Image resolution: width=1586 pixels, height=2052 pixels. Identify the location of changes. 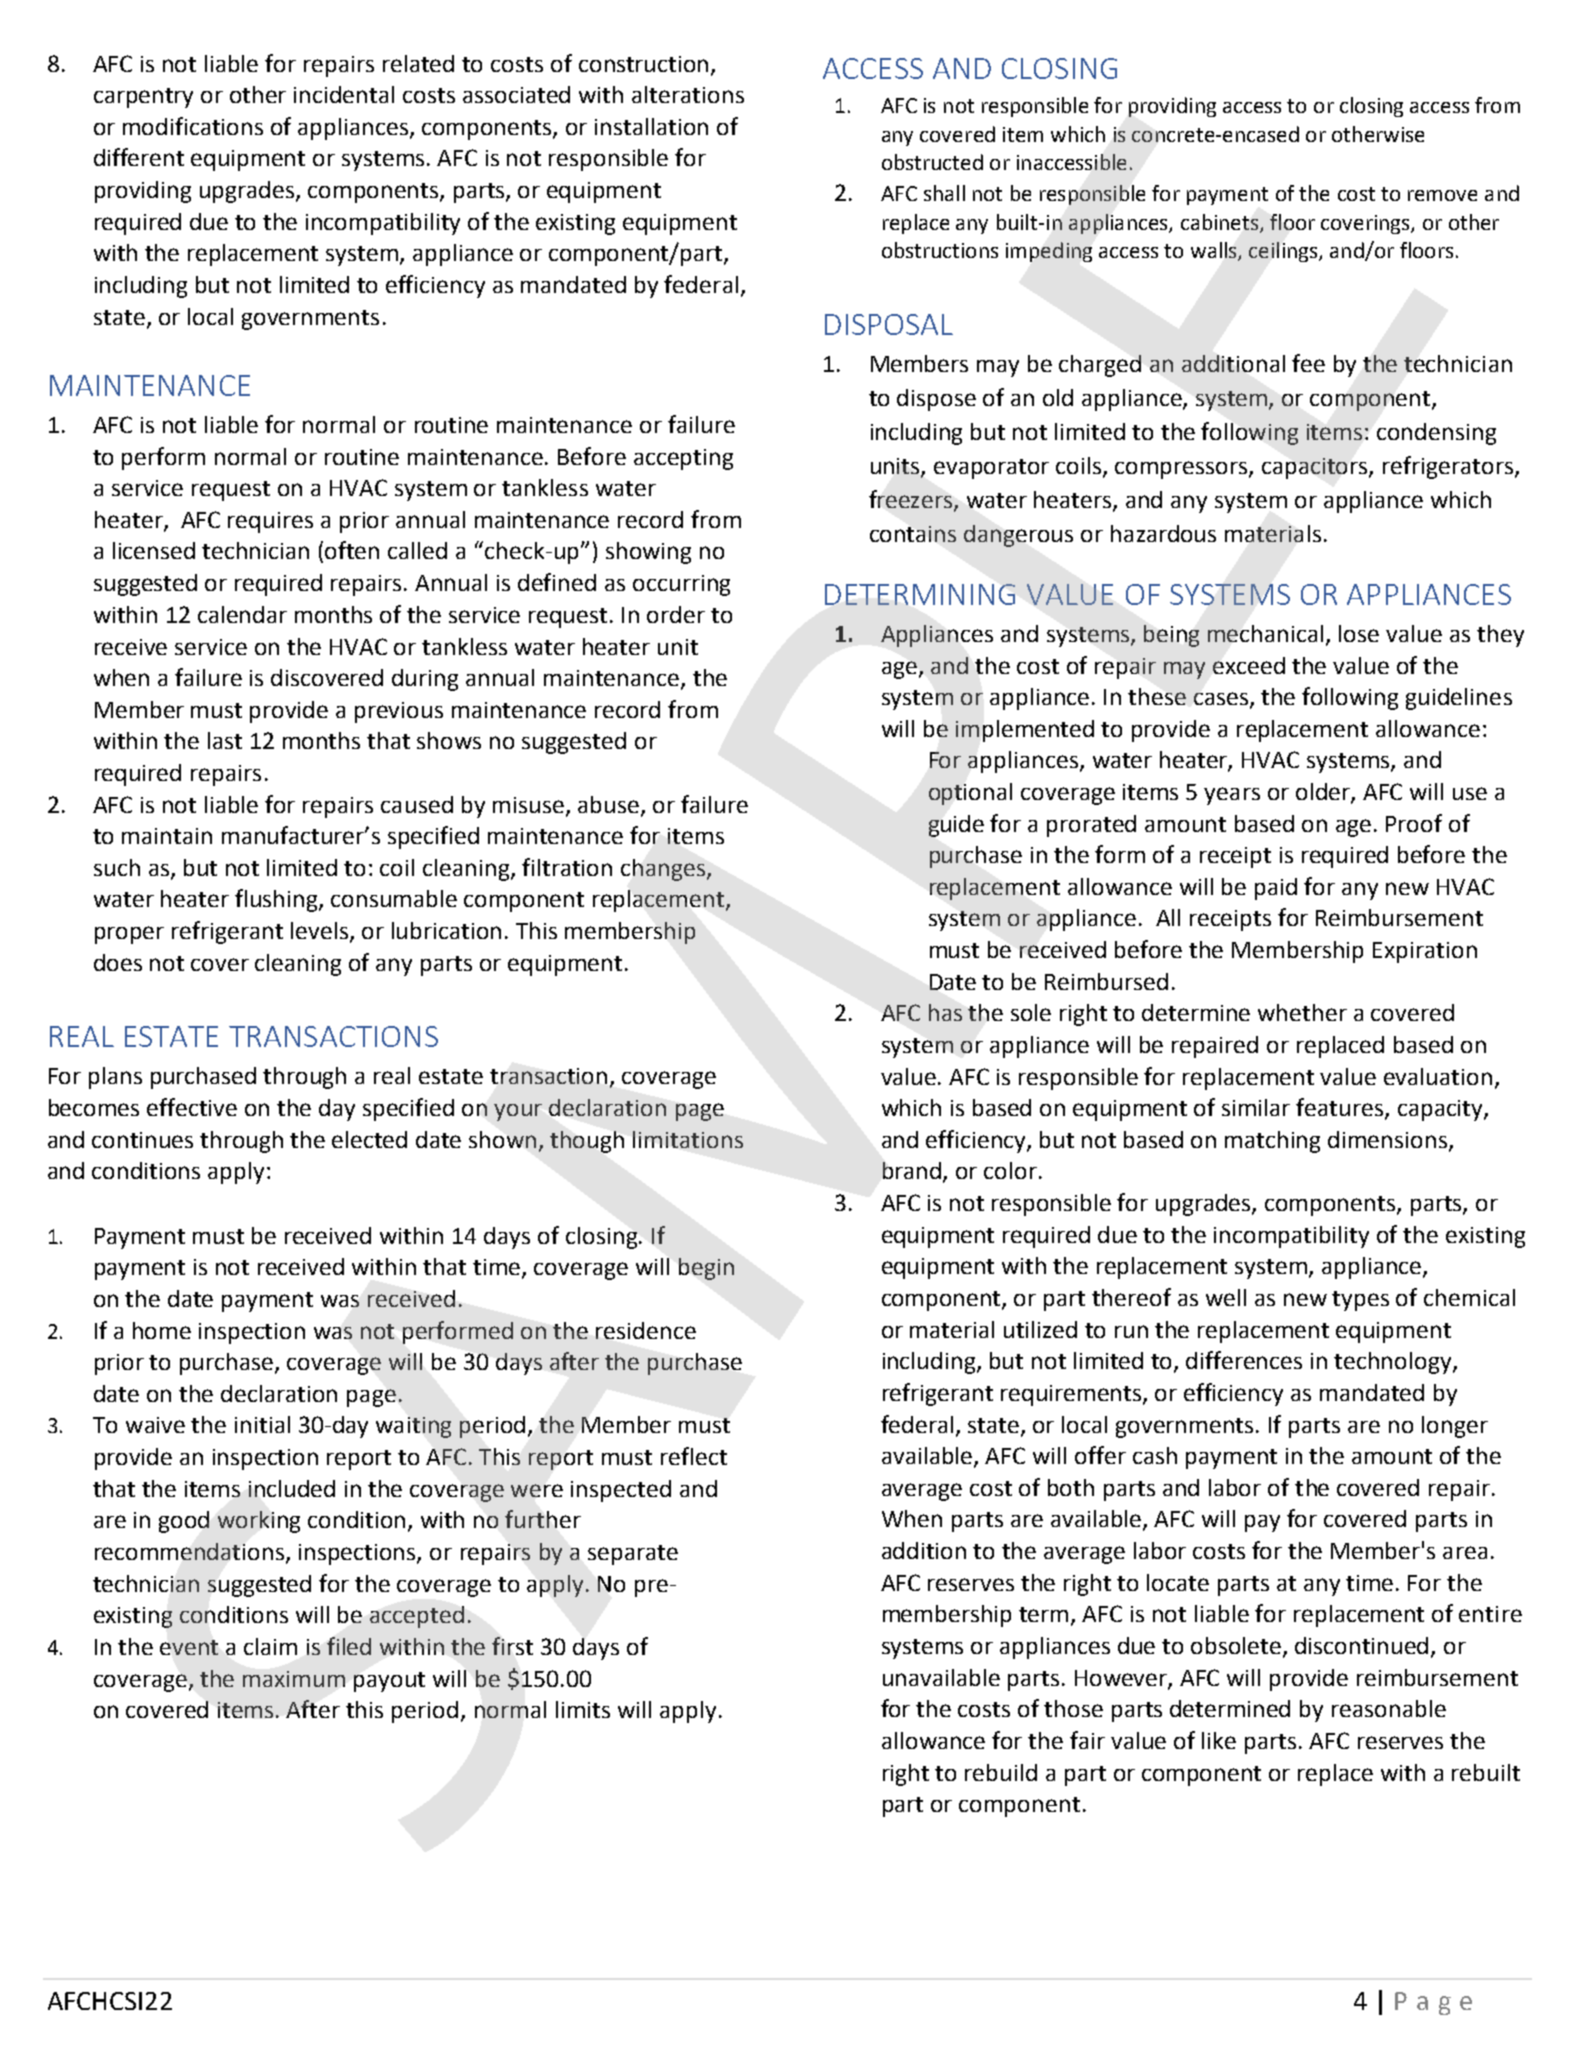
(663, 870).
